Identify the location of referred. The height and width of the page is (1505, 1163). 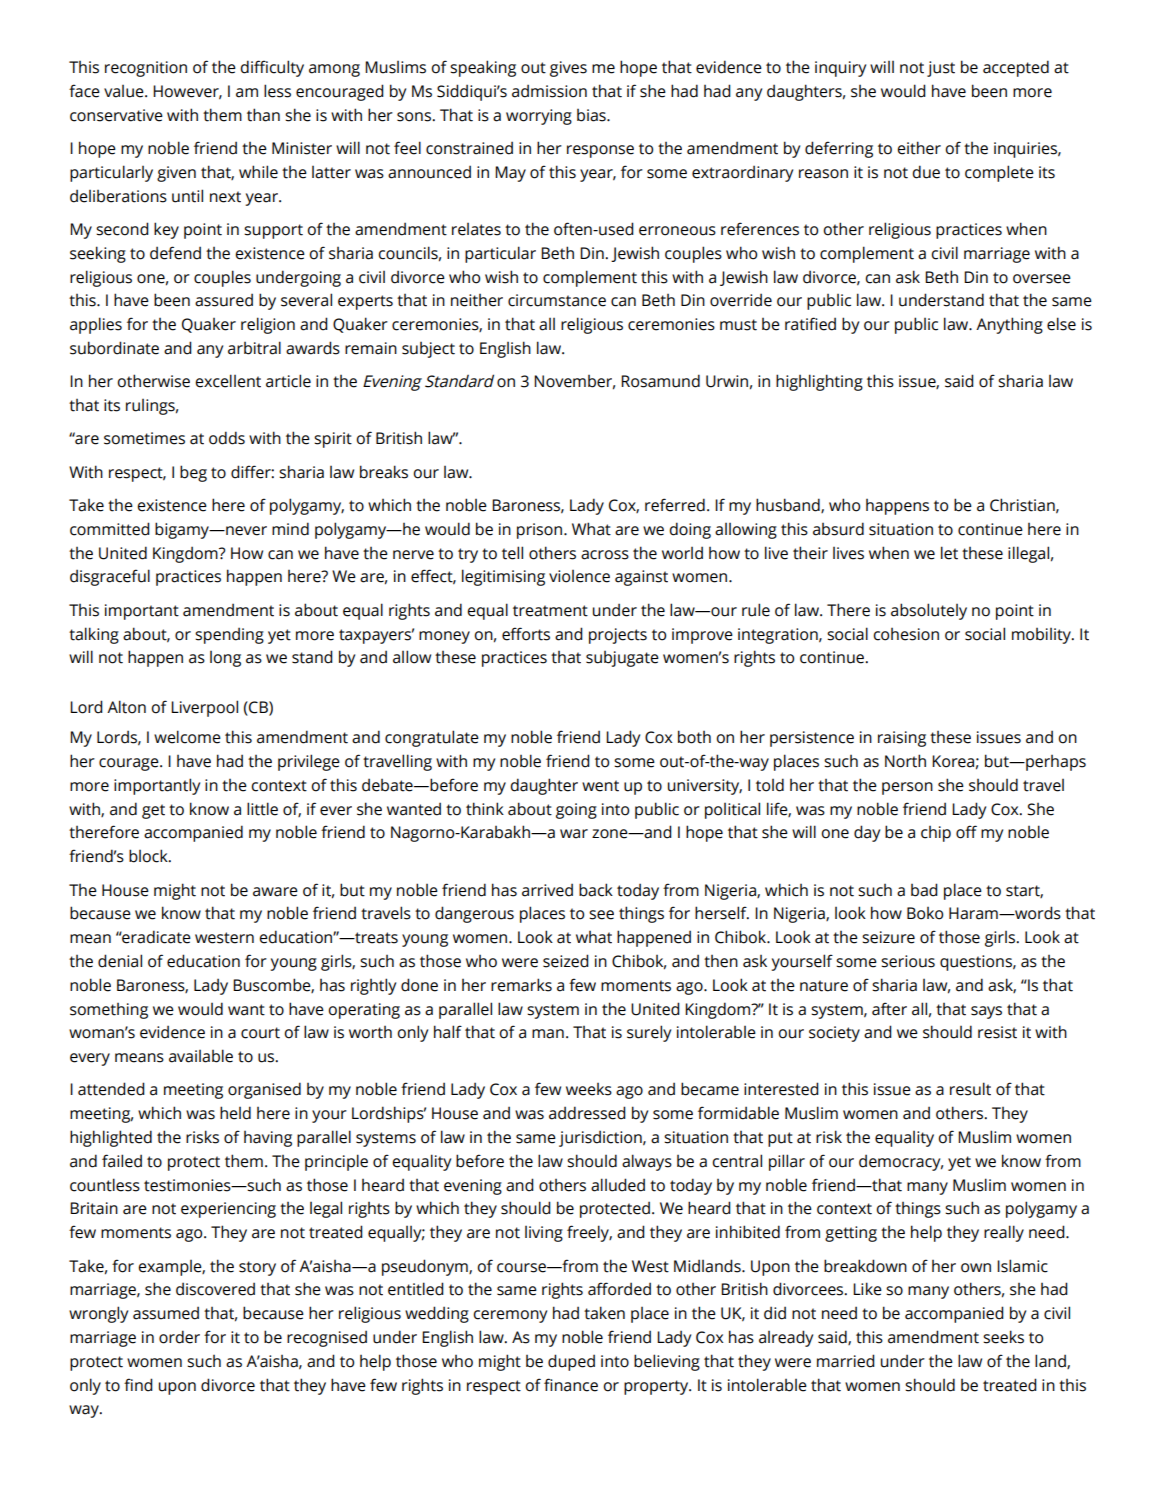
(675, 505).
